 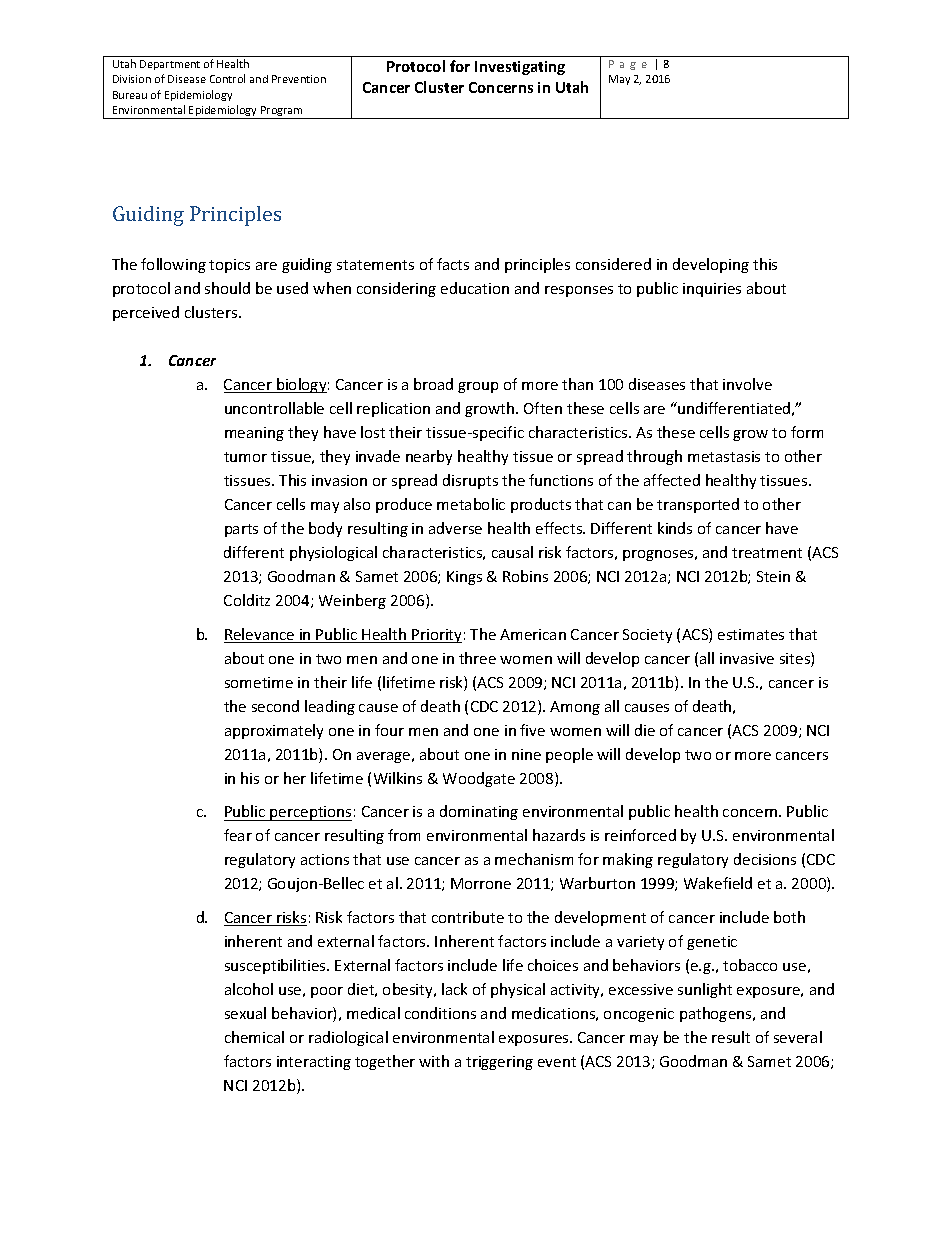 I want to click on considered, so click(x=613, y=264).
